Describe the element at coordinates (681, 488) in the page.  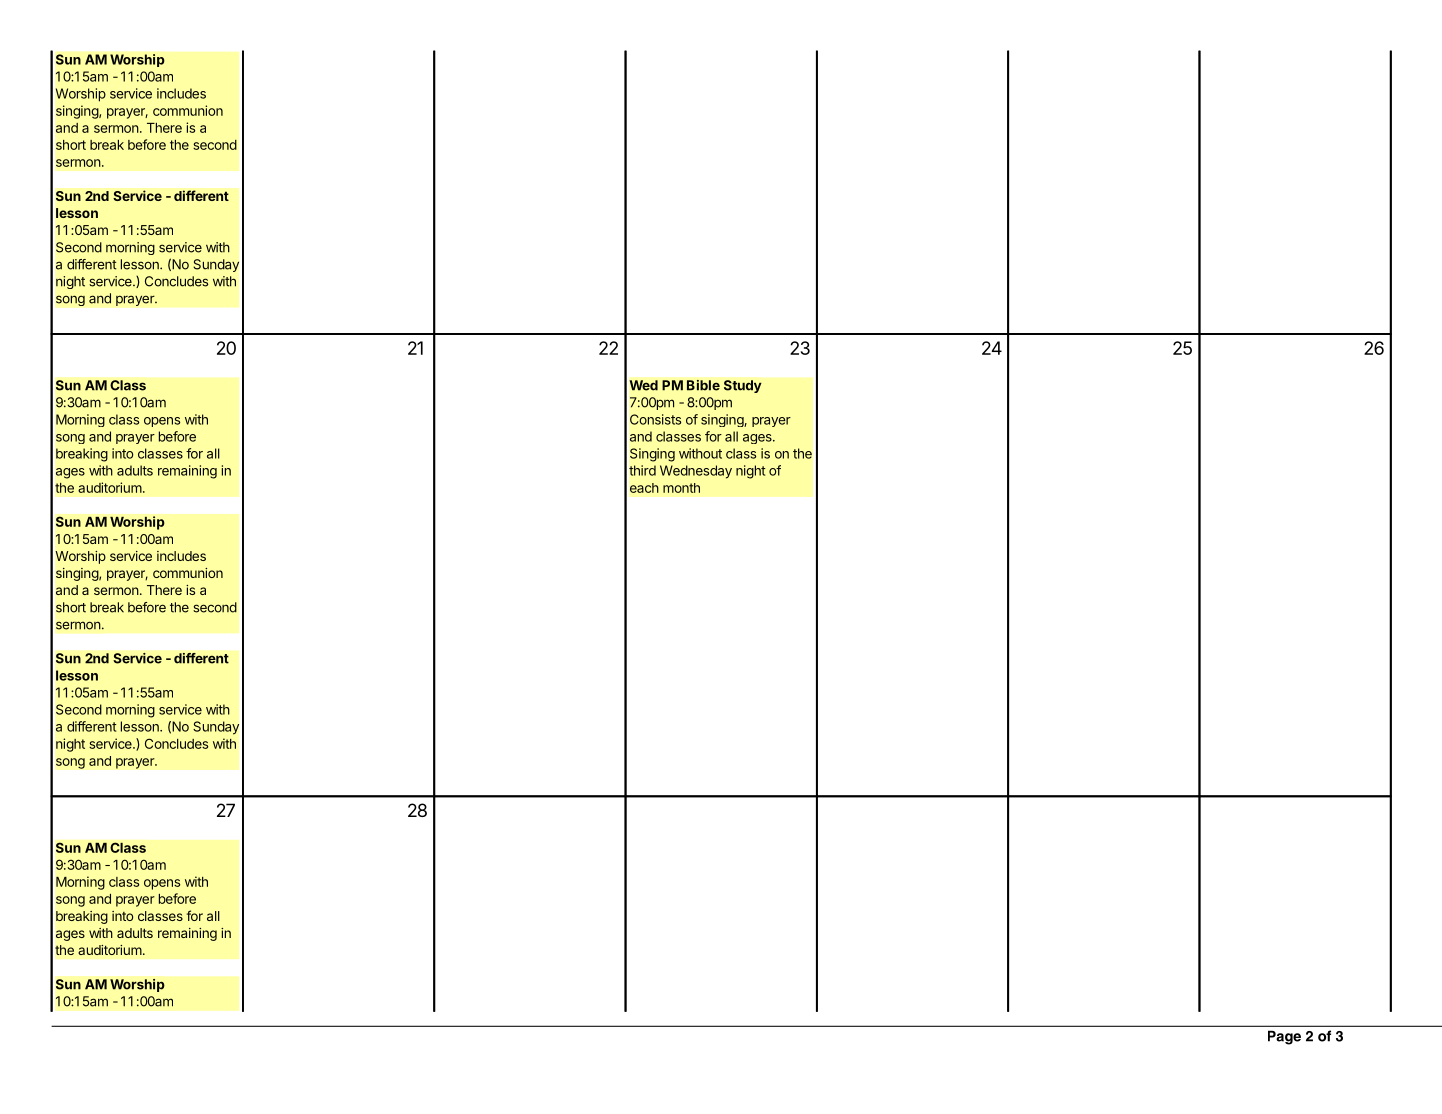
I see `month` at that location.
